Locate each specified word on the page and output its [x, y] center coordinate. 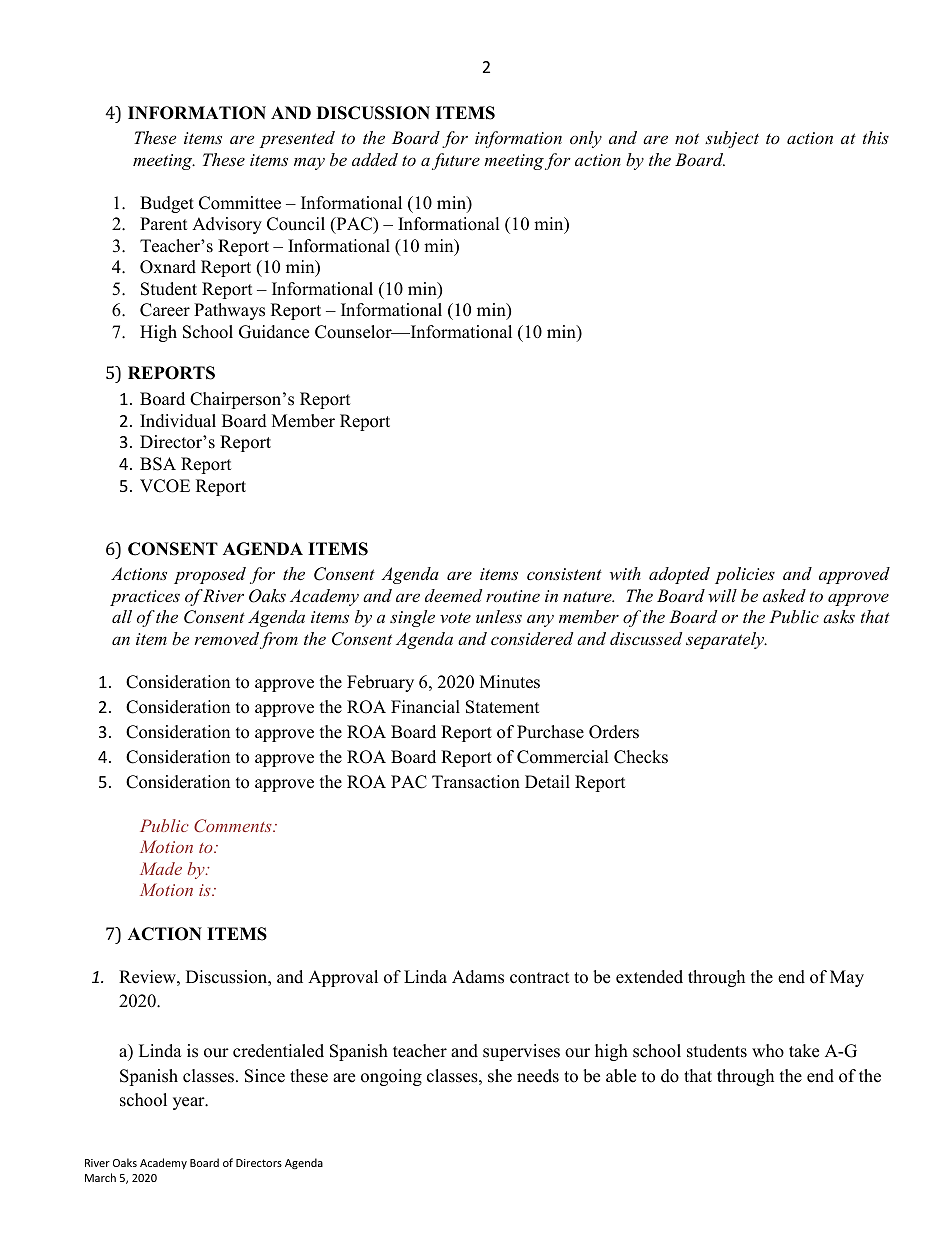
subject [732, 139]
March [100, 1177]
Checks [641, 757]
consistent [564, 574]
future [456, 161]
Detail [547, 782]
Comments [234, 825]
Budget [167, 204]
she [500, 1076]
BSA [158, 464]
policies [745, 575]
